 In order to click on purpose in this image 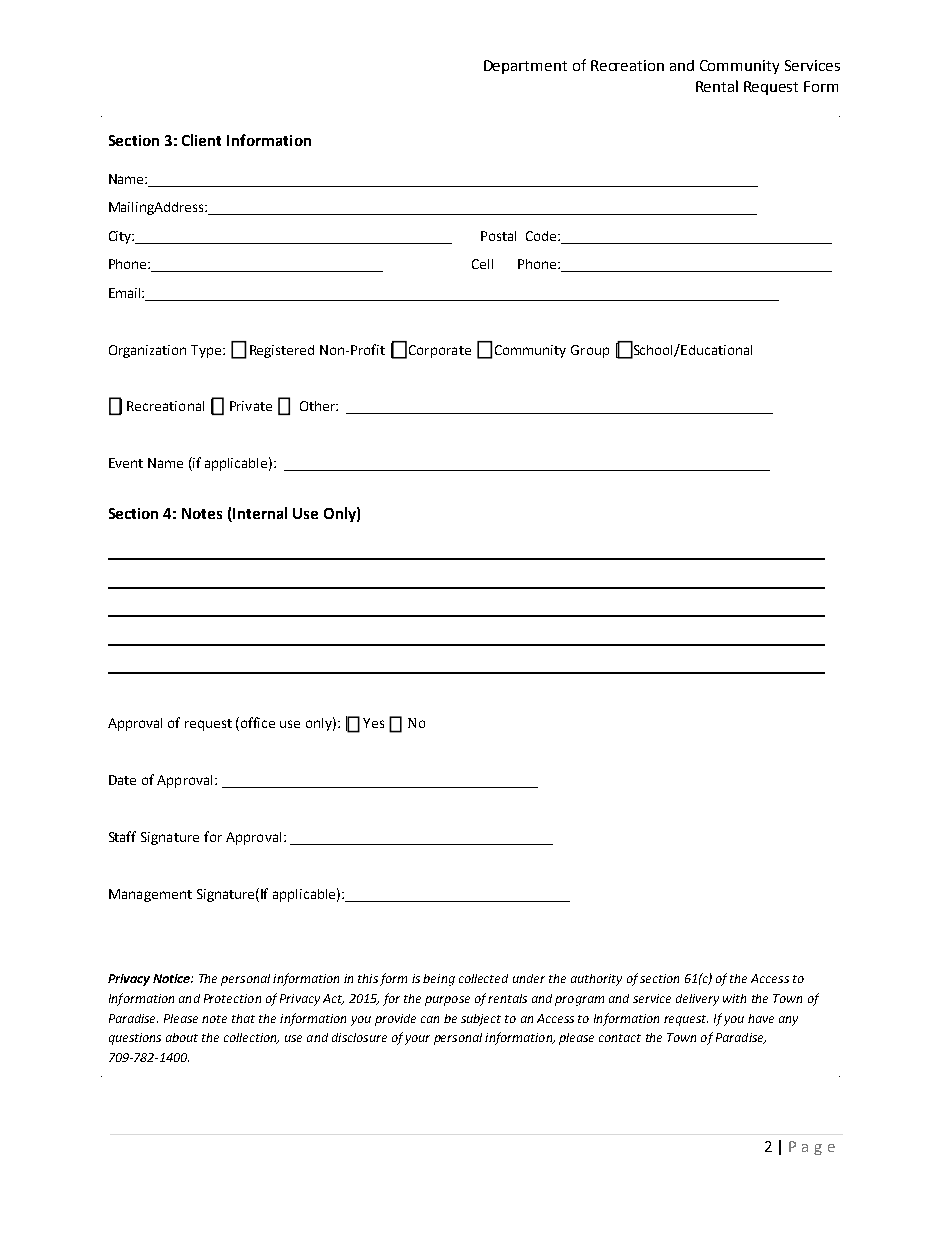, I will do `click(447, 1001)`.
